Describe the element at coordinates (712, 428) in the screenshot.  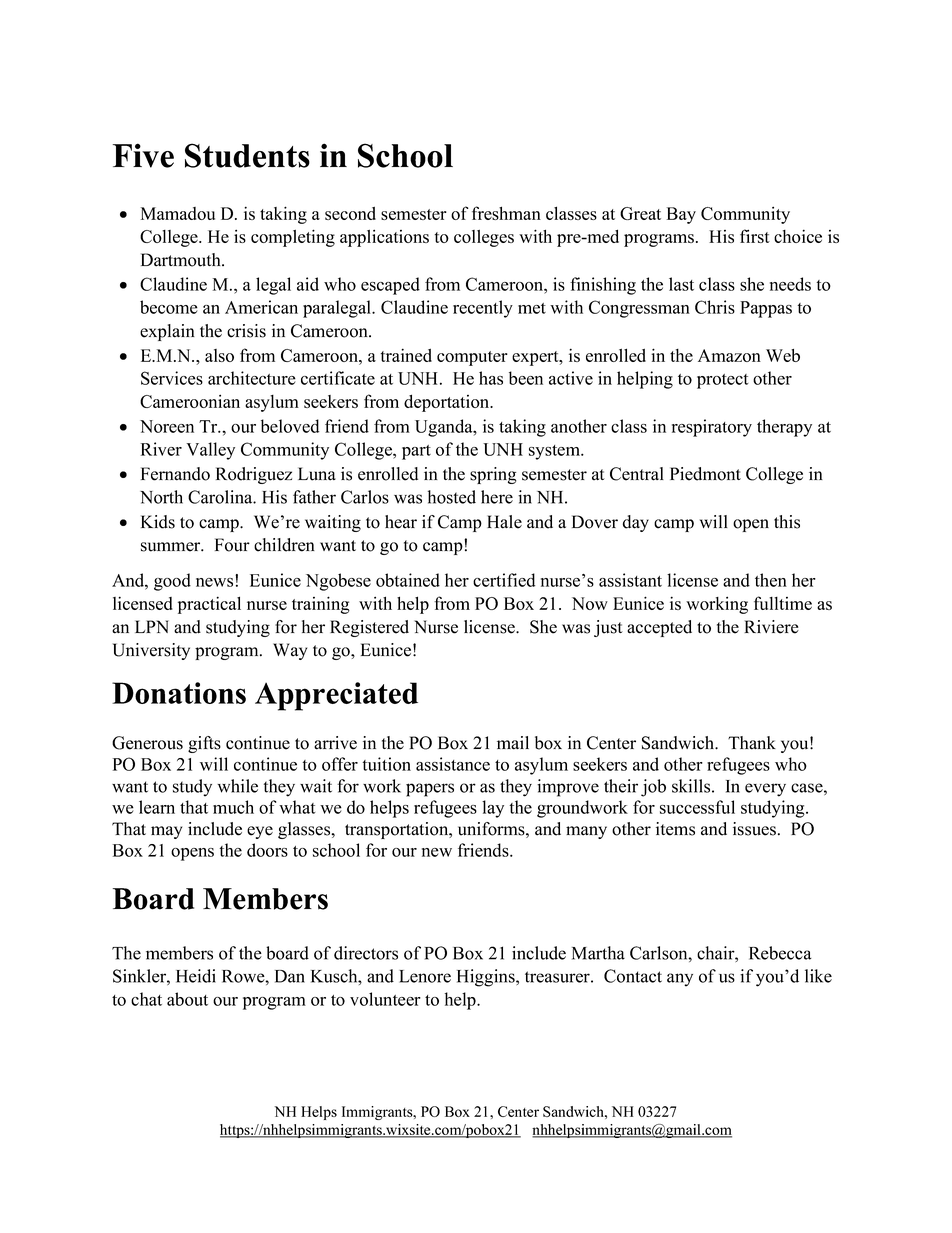
I see `respiratory` at that location.
